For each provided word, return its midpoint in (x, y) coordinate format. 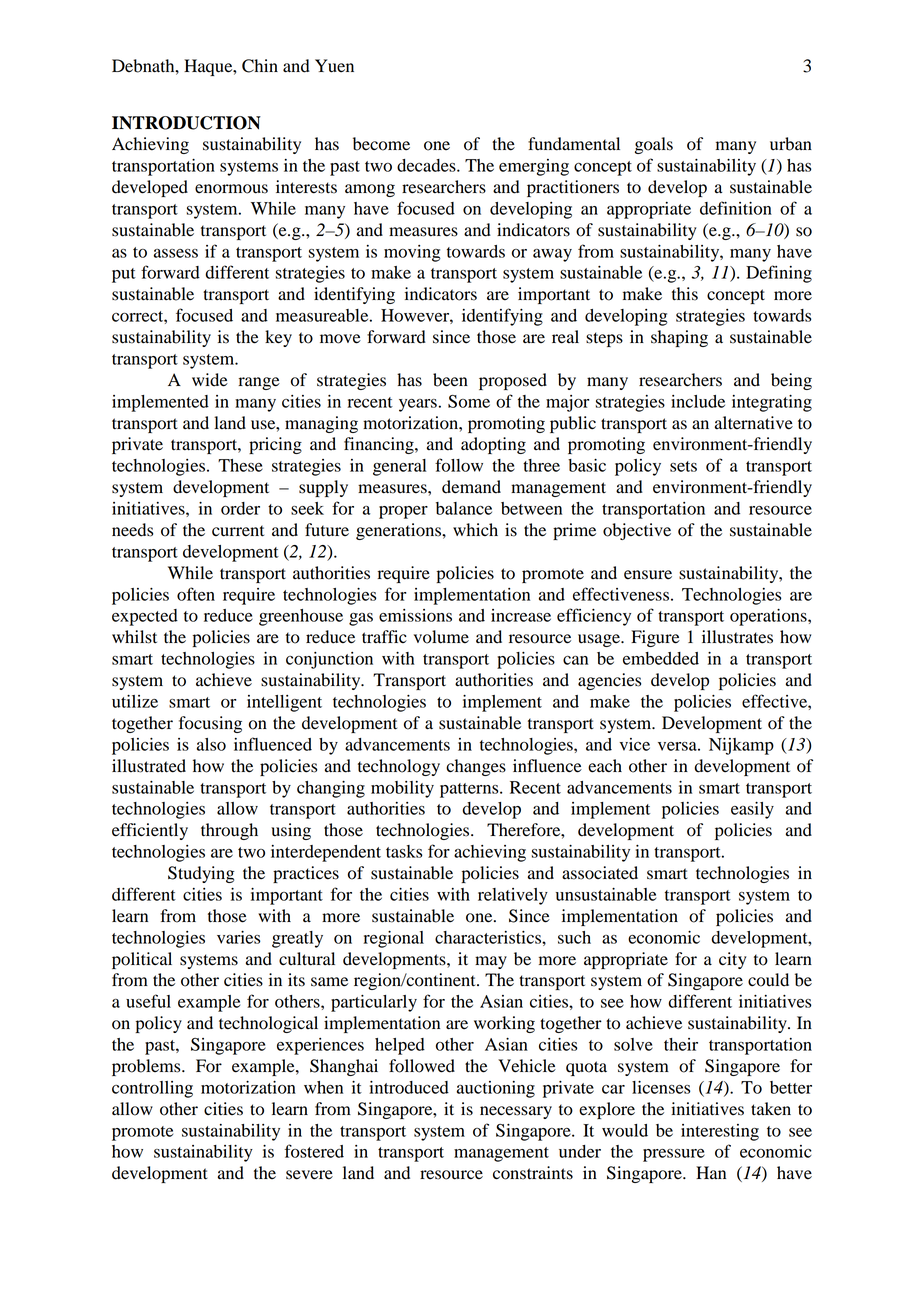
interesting (720, 1132)
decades (427, 165)
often (196, 594)
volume (441, 637)
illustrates (737, 637)
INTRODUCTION (186, 123)
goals (654, 145)
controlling (152, 1089)
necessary (516, 1112)
